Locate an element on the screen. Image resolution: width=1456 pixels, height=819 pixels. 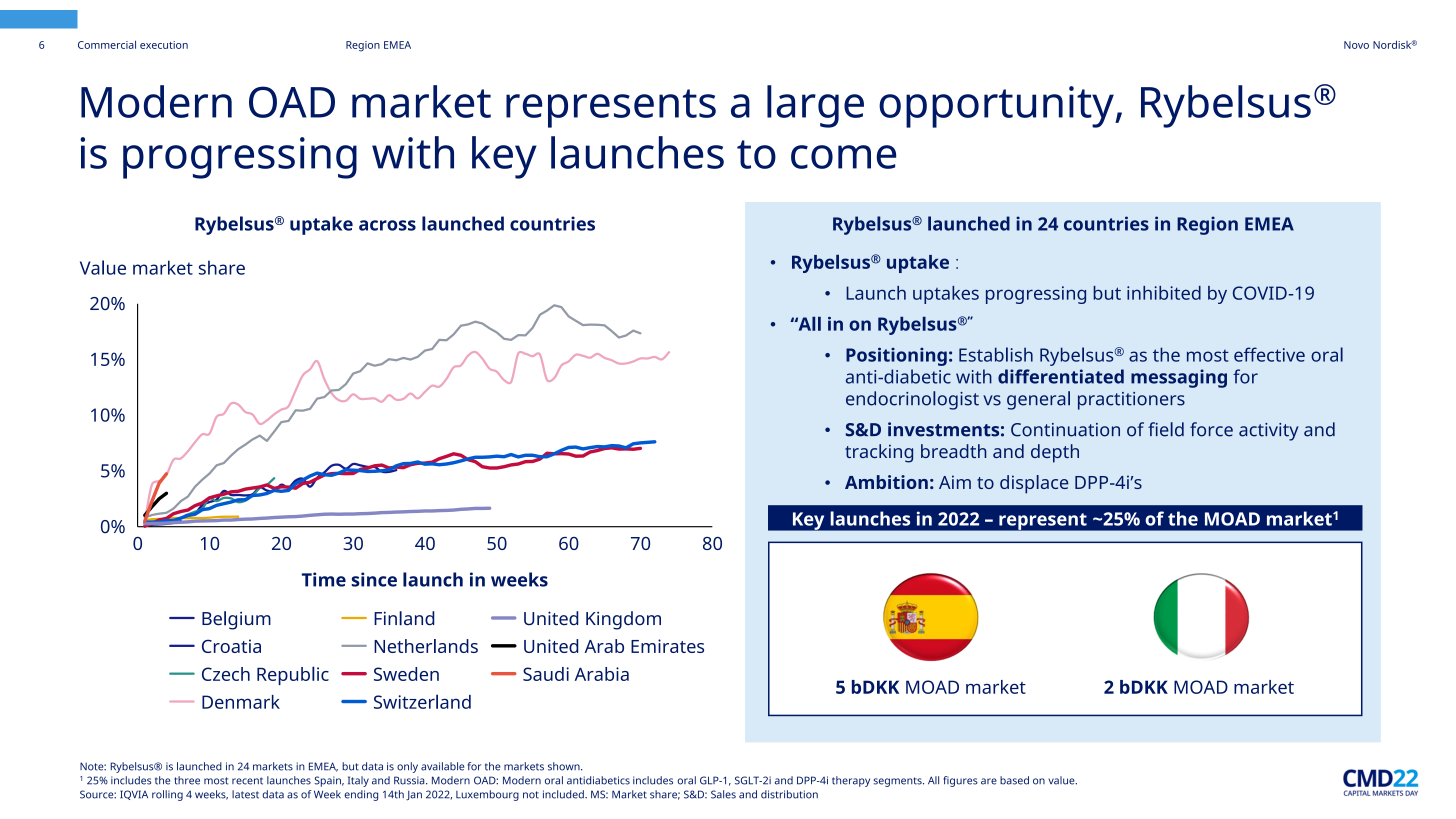
recent is located at coordinates (247, 781).
